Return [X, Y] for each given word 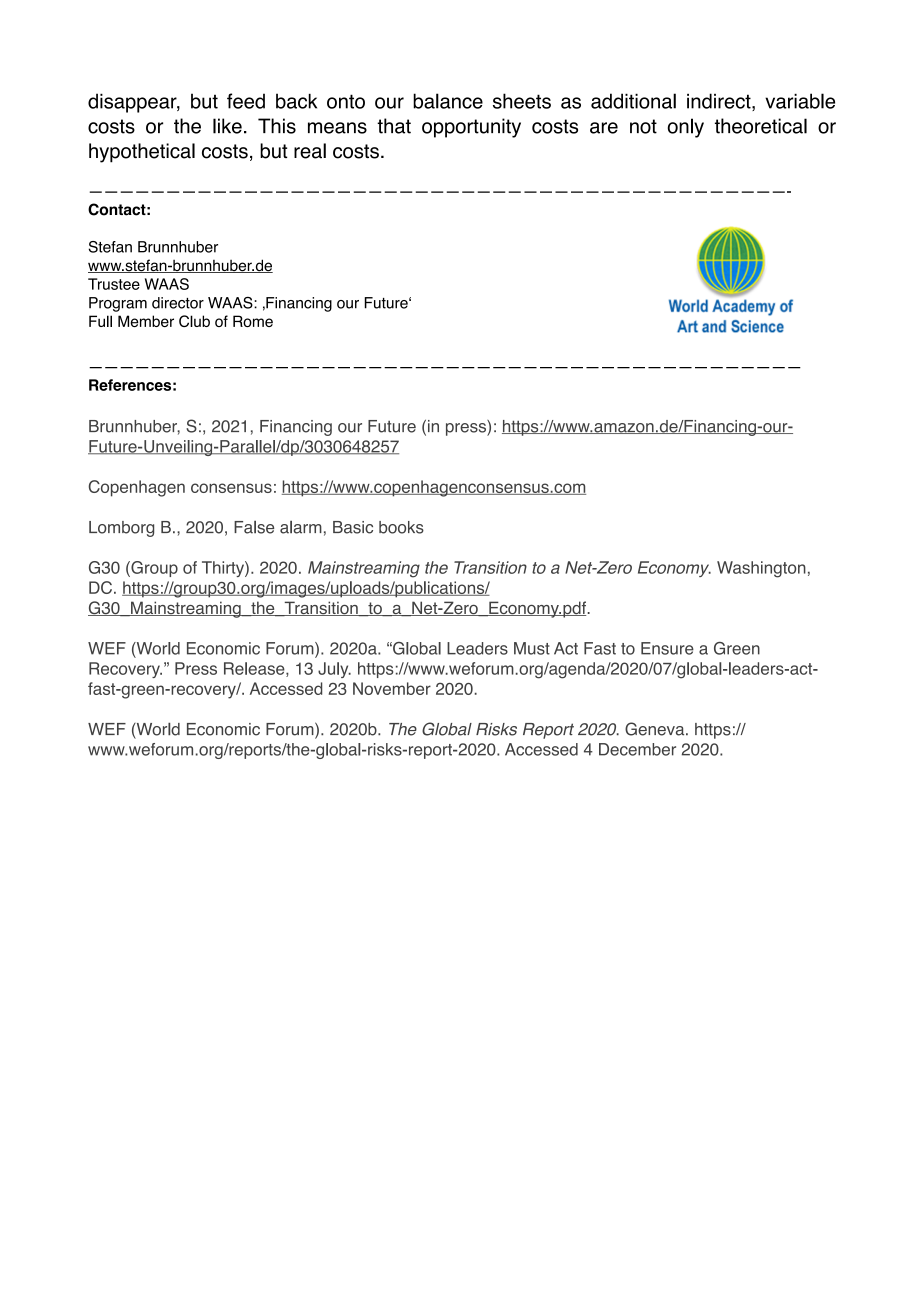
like [227, 126]
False [254, 527]
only [686, 128]
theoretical [761, 126]
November [392, 688]
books [401, 527]
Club [194, 321]
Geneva [656, 729]
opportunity [471, 128]
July [334, 670]
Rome [253, 321]
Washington [761, 569]
